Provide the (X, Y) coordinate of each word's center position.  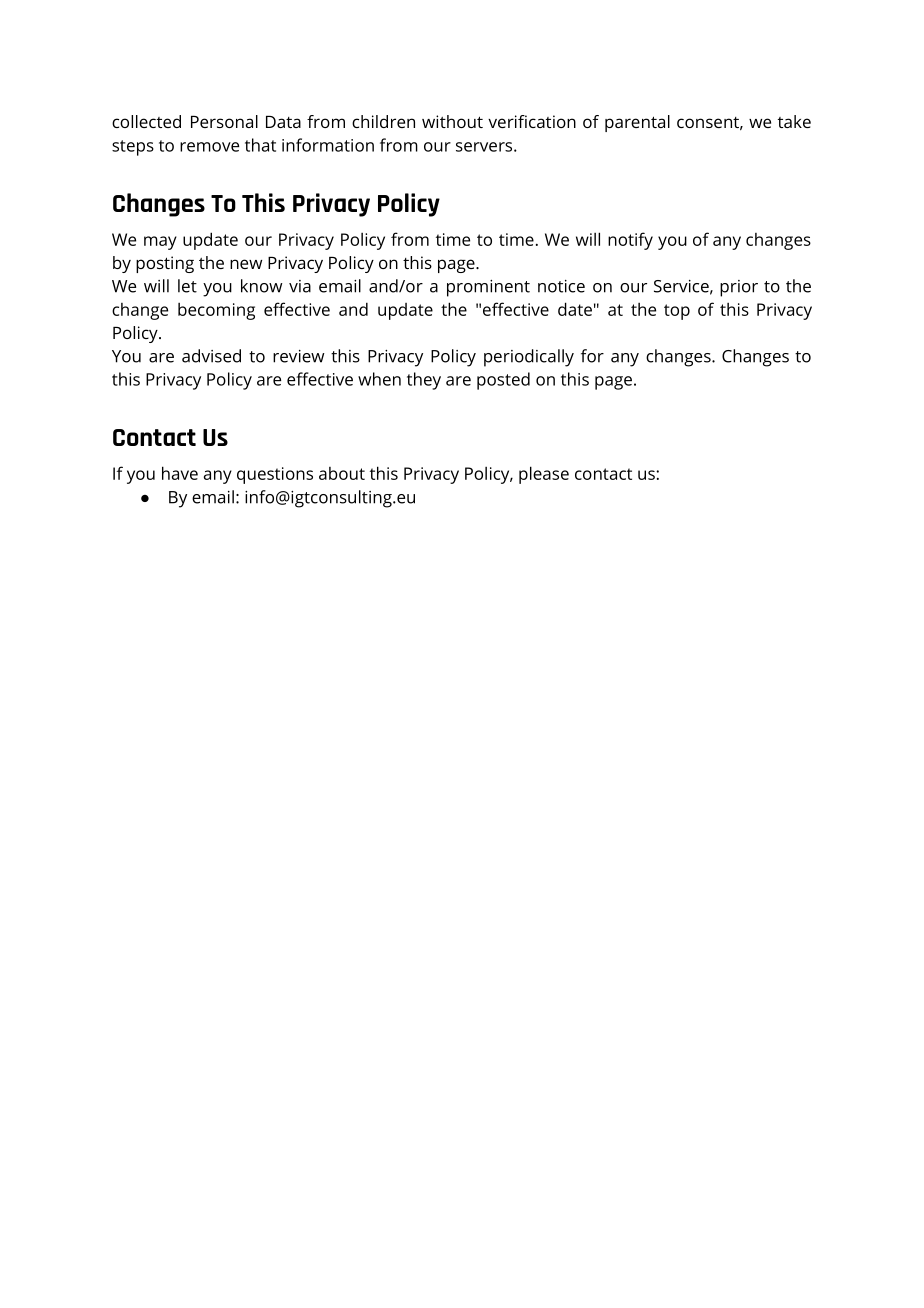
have (180, 473)
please (544, 475)
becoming (216, 311)
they (424, 381)
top (677, 312)
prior (739, 288)
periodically (529, 358)
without (452, 121)
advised (211, 356)
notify (630, 241)
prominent (488, 288)
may (160, 243)
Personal (224, 121)
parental (637, 123)
